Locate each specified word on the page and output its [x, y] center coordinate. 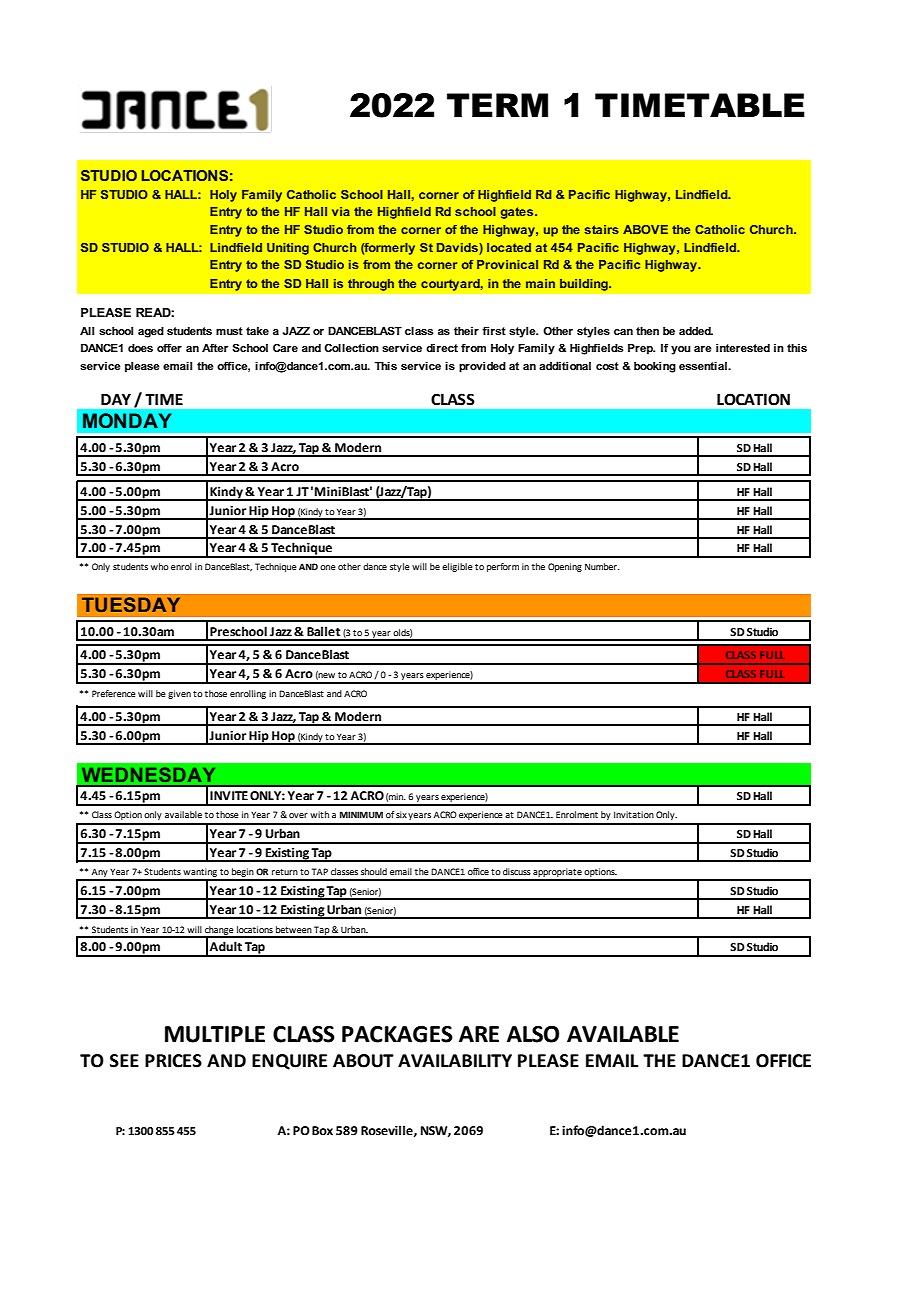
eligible [457, 567]
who [160, 566]
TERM [497, 105]
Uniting [288, 249]
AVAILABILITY [455, 1060]
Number [602, 566]
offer [169, 347]
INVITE [229, 795]
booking [655, 367]
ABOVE [645, 229]
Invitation [634, 814]
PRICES [173, 1061]
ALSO [533, 1034]
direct [442, 348]
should [374, 871]
